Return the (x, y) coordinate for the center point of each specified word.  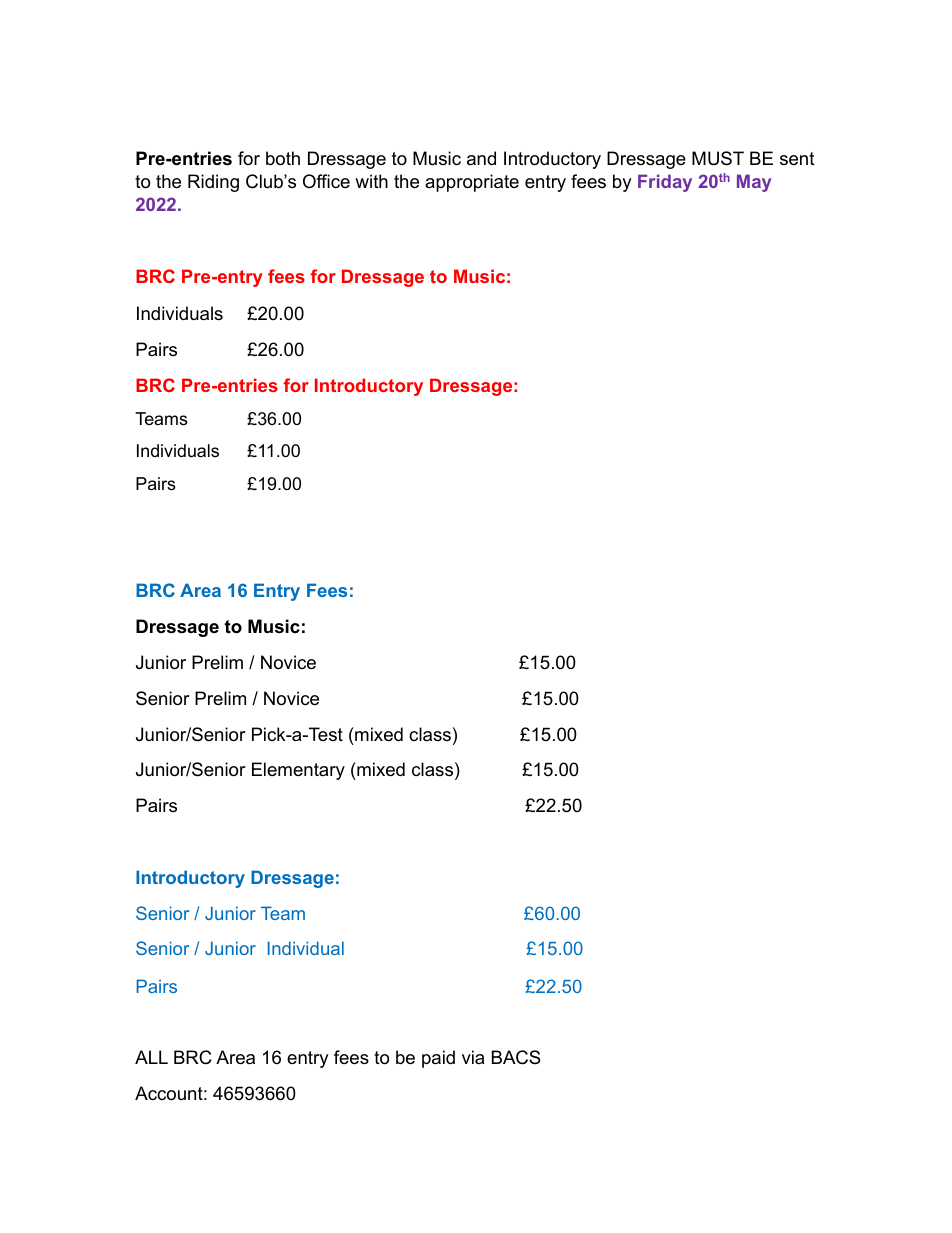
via (473, 1057)
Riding (213, 183)
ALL (151, 1057)
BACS (516, 1057)
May (754, 183)
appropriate (472, 183)
